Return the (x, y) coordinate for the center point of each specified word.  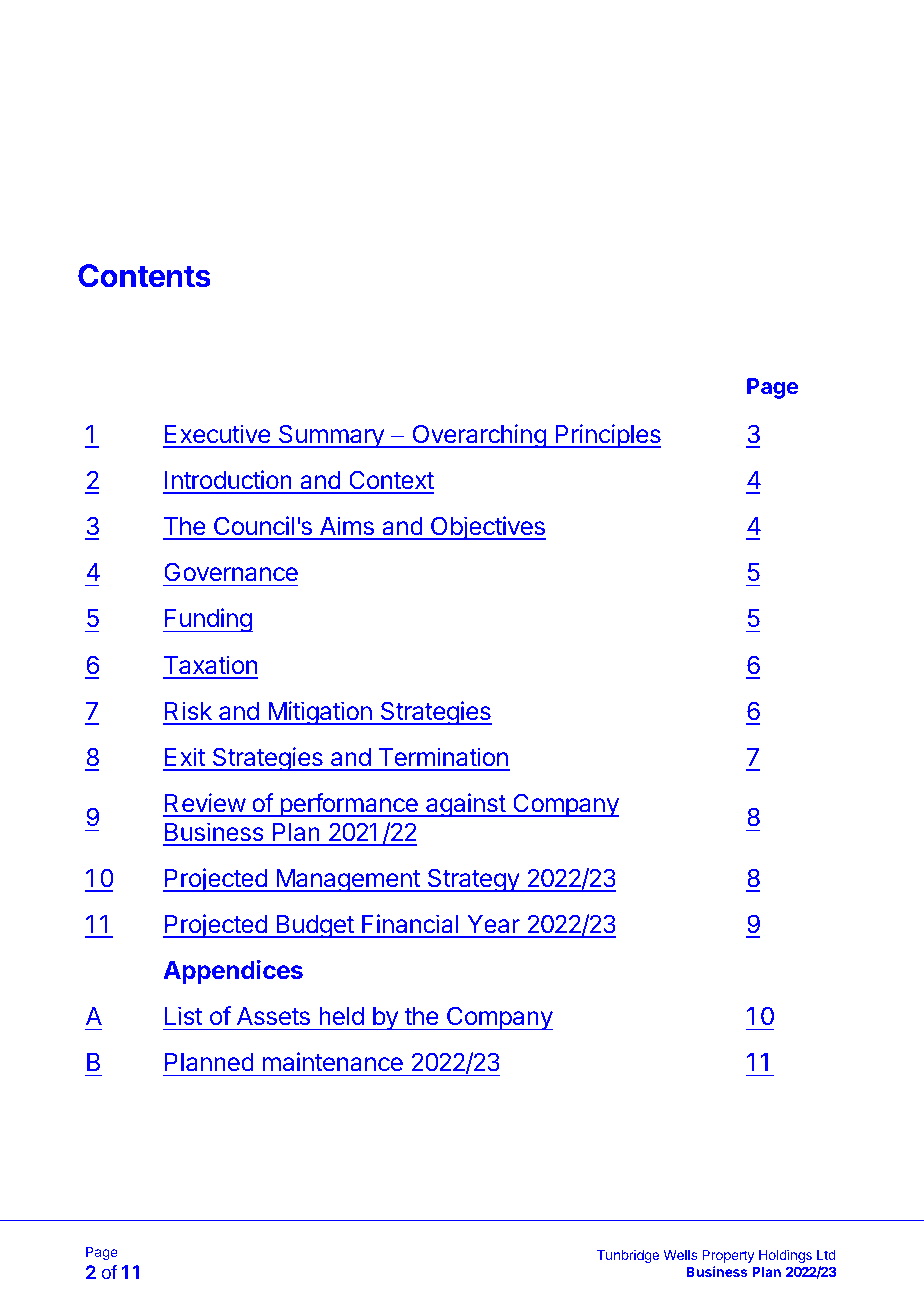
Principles (607, 436)
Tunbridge (628, 1256)
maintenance (333, 1061)
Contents (144, 276)
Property (728, 1256)
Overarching (479, 436)
